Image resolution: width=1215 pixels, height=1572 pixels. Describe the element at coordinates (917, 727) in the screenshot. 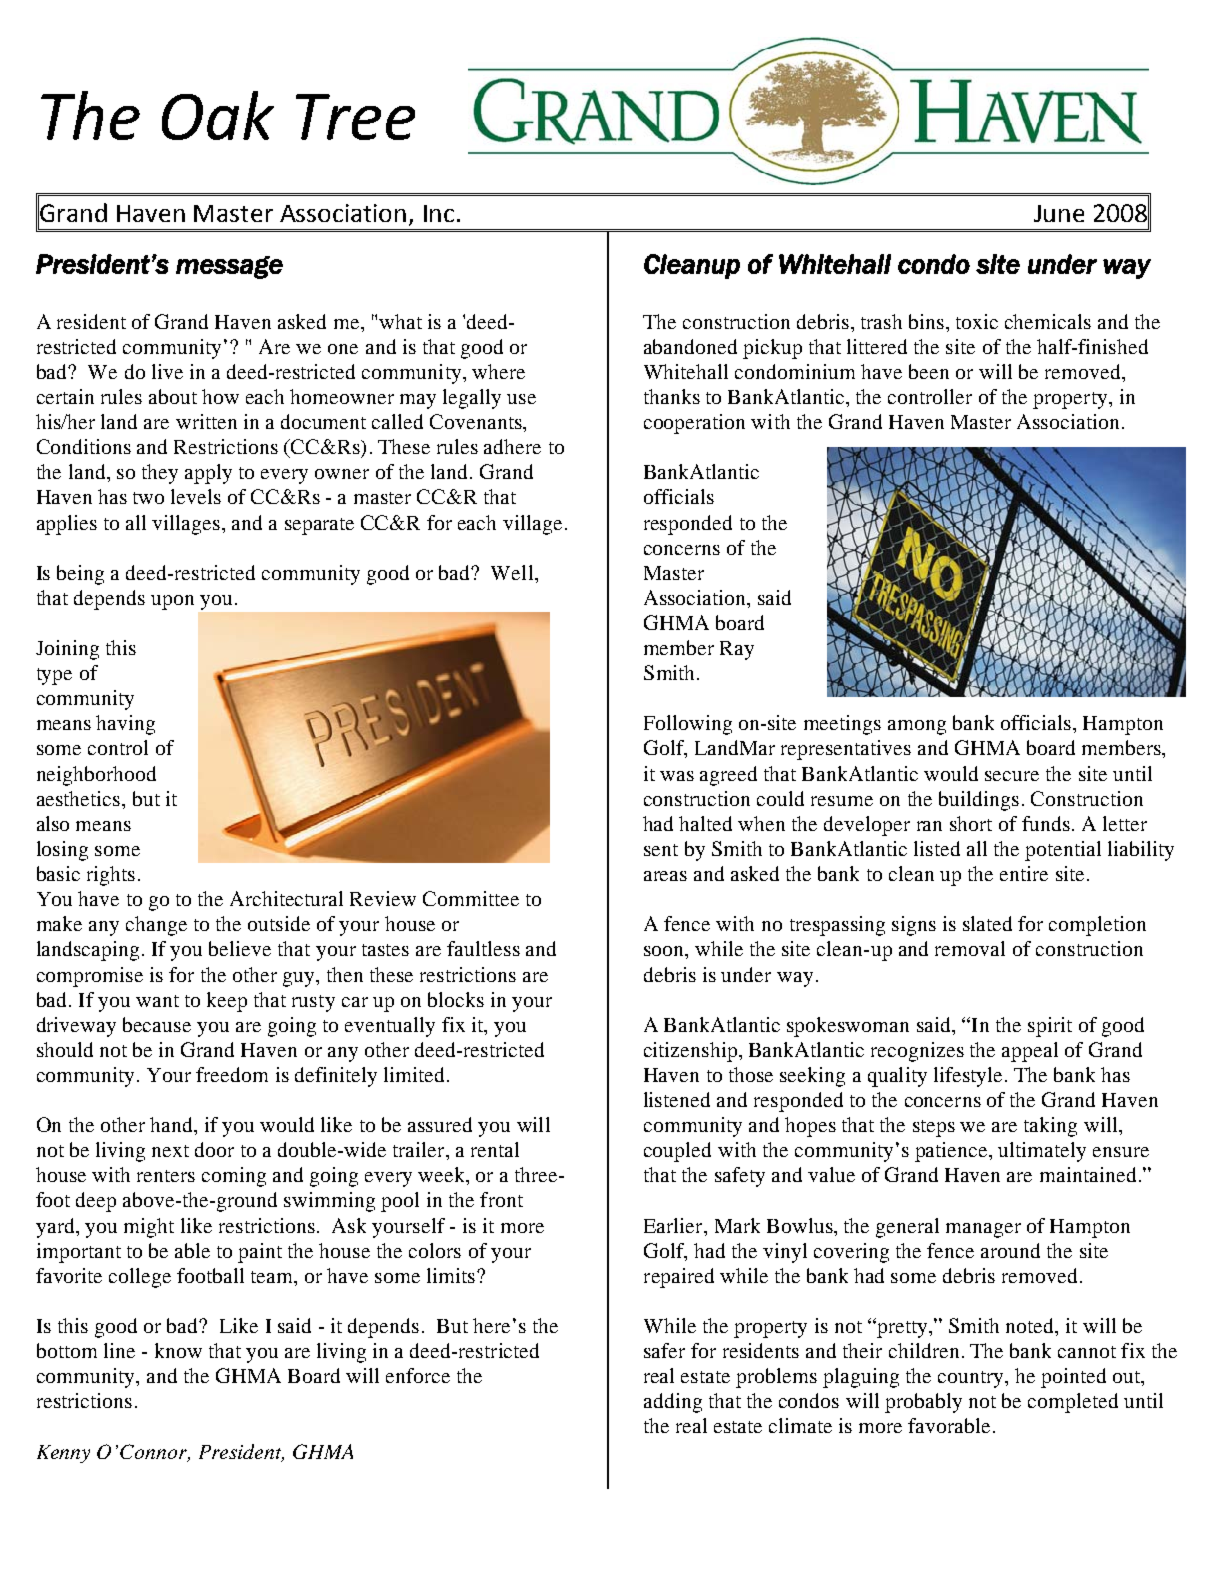

I see `among` at that location.
